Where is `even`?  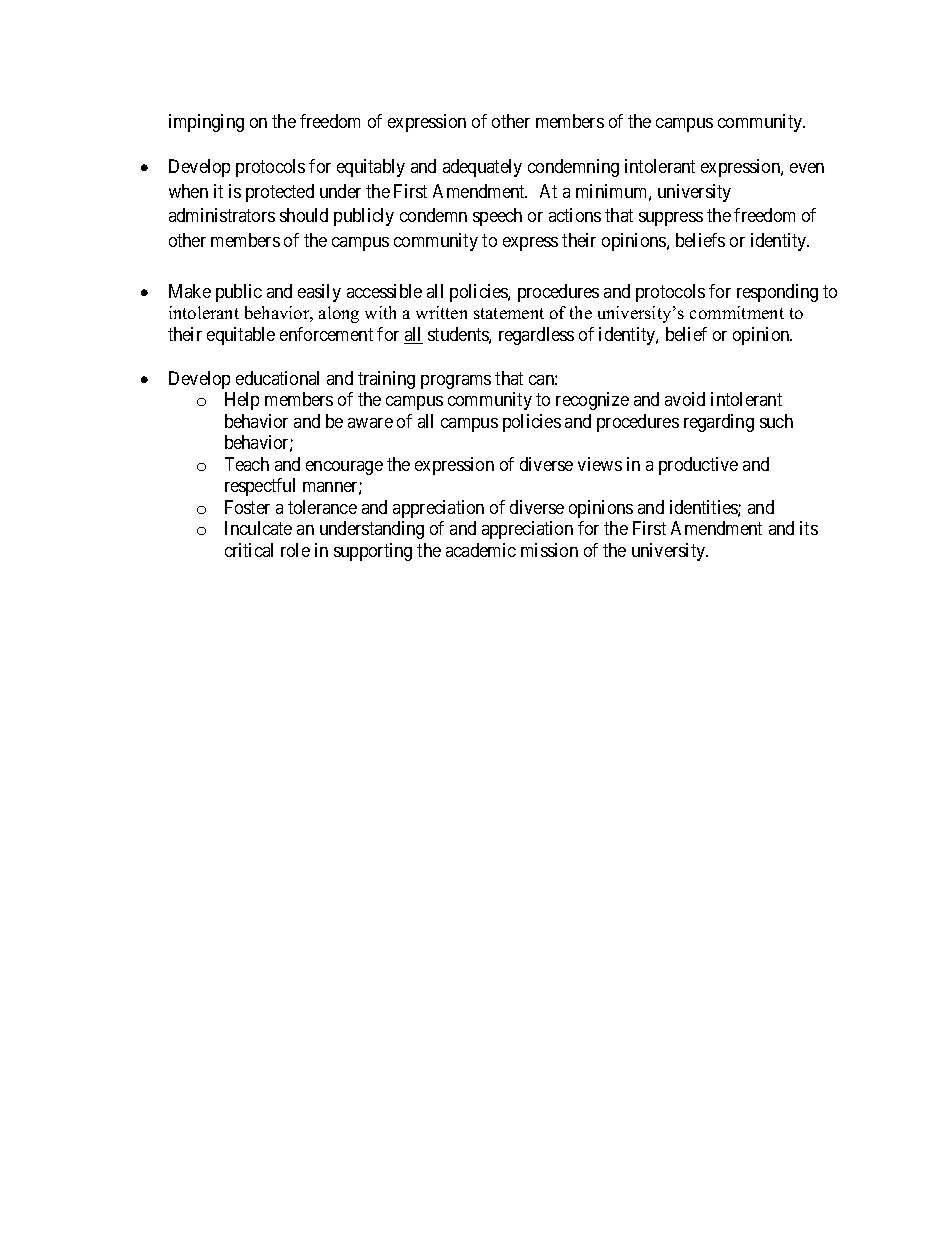 even is located at coordinates (807, 168).
